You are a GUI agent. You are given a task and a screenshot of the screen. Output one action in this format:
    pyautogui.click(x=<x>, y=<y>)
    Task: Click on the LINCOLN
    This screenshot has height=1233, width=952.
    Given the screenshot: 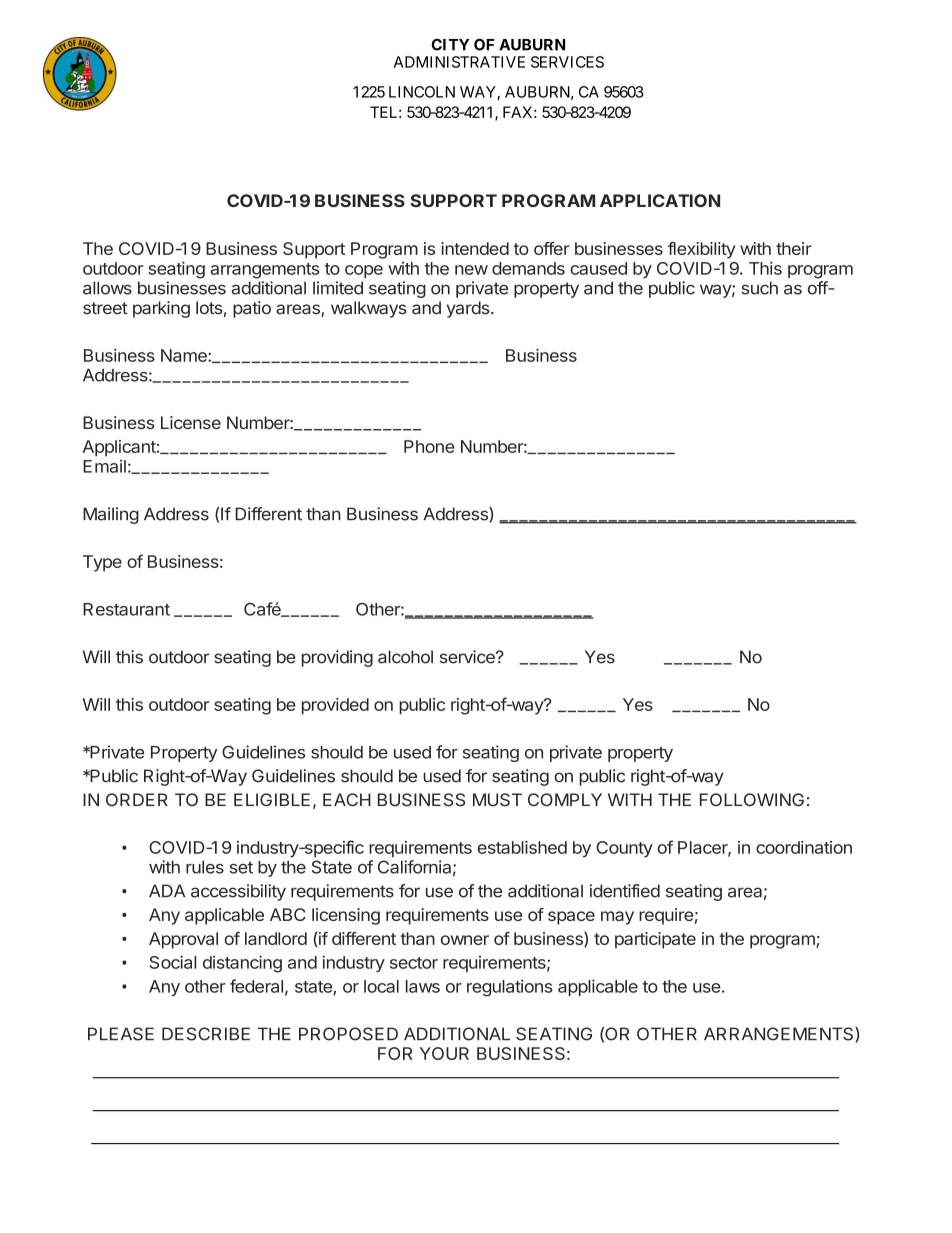 What is the action you would take?
    pyautogui.click(x=422, y=92)
